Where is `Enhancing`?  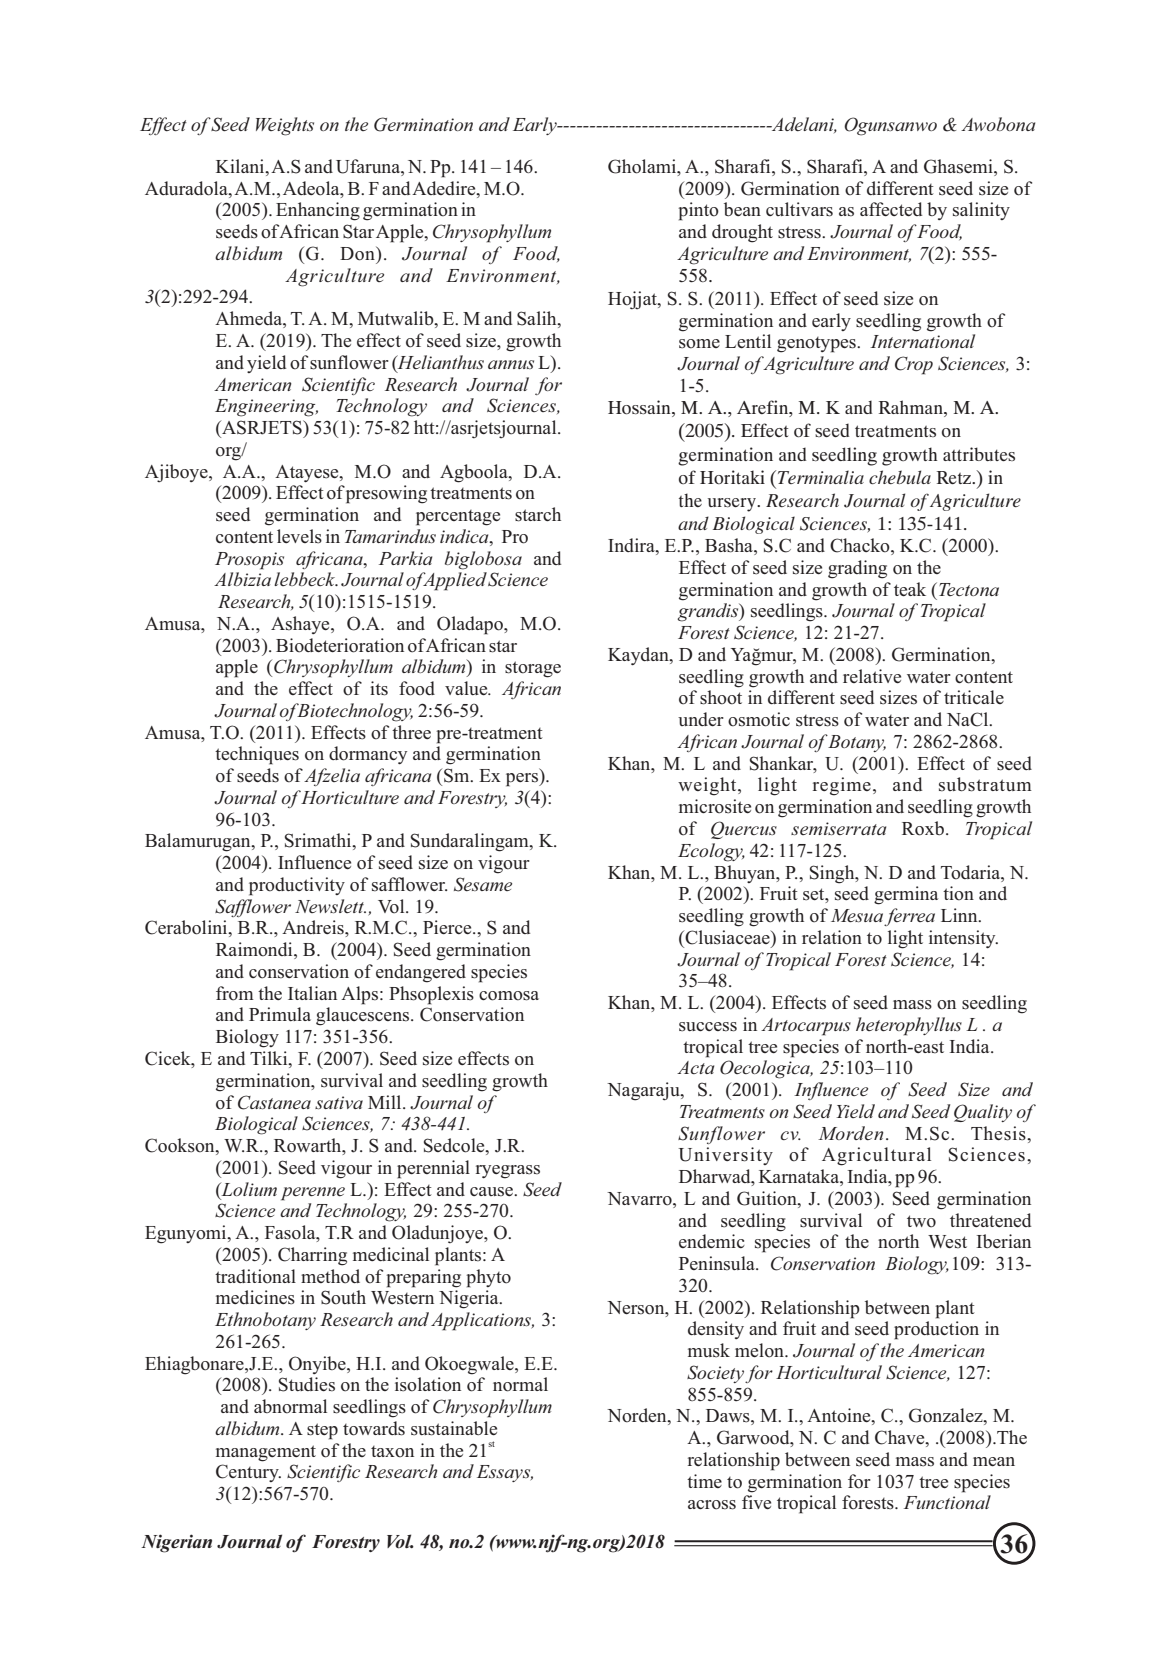
Enhancing is located at coordinates (318, 211).
